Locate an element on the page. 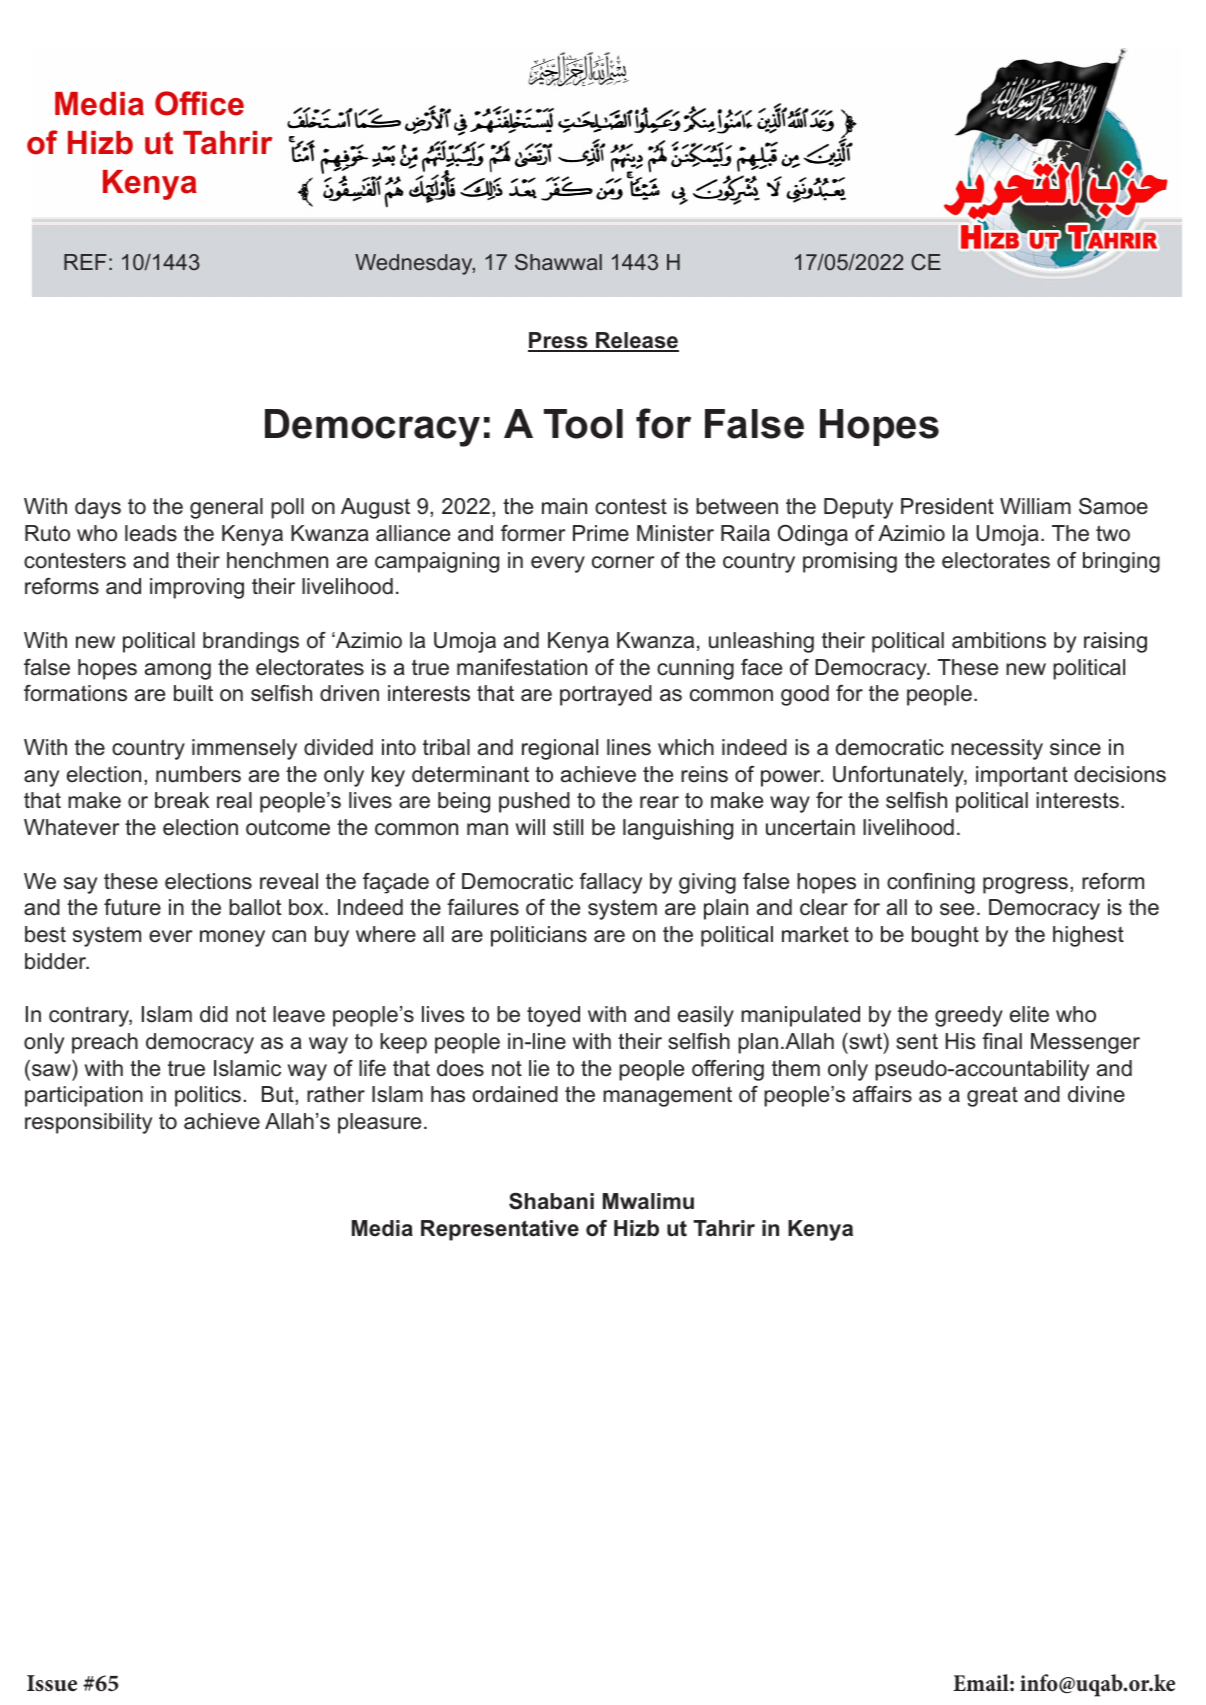 Image resolution: width=1206 pixels, height=1705 pixels. leads is located at coordinates (151, 533).
